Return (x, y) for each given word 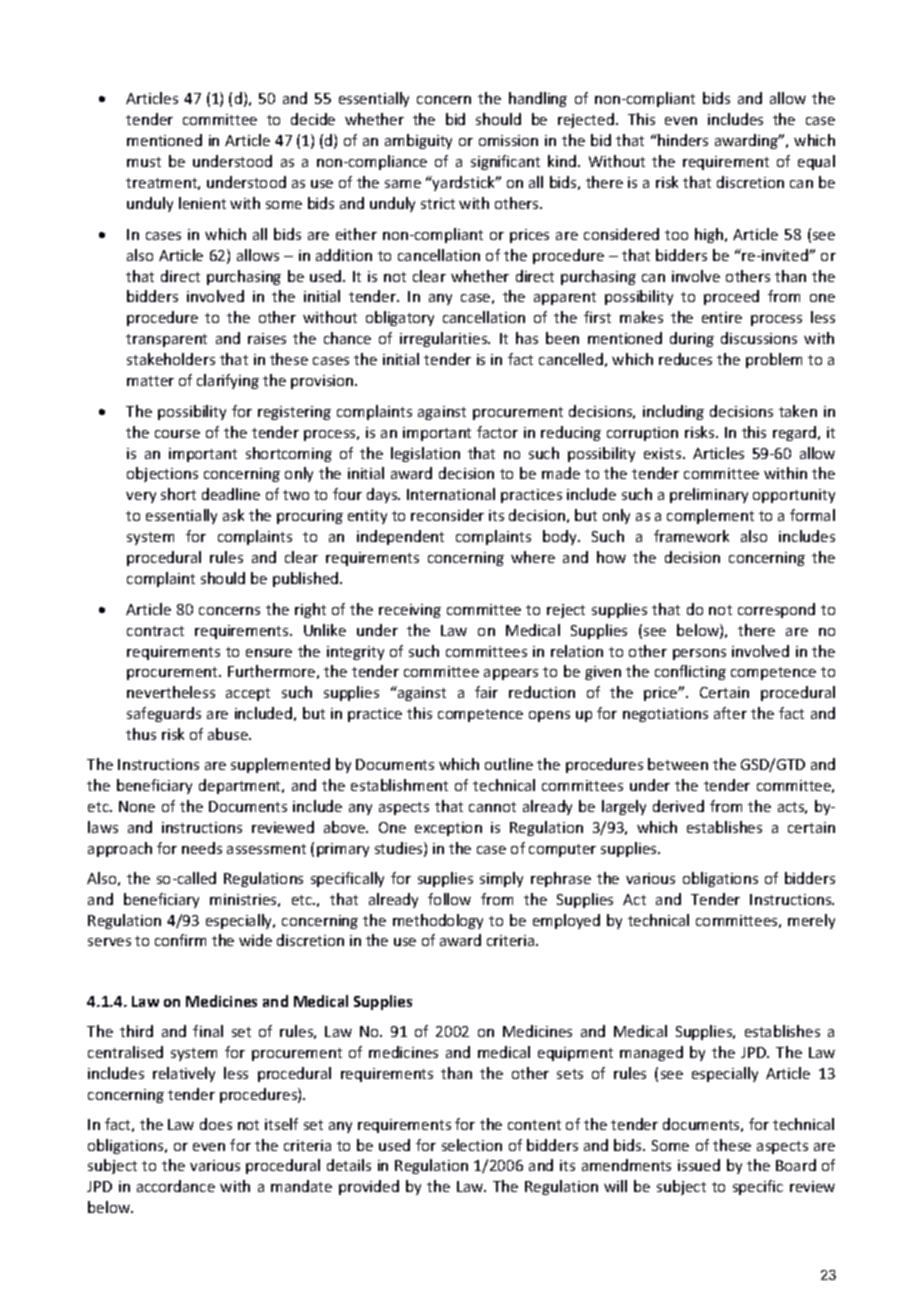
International (451, 494)
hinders (682, 140)
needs (202, 848)
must (144, 162)
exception (448, 829)
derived (678, 806)
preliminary (709, 495)
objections (162, 474)
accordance (176, 1186)
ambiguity (418, 141)
